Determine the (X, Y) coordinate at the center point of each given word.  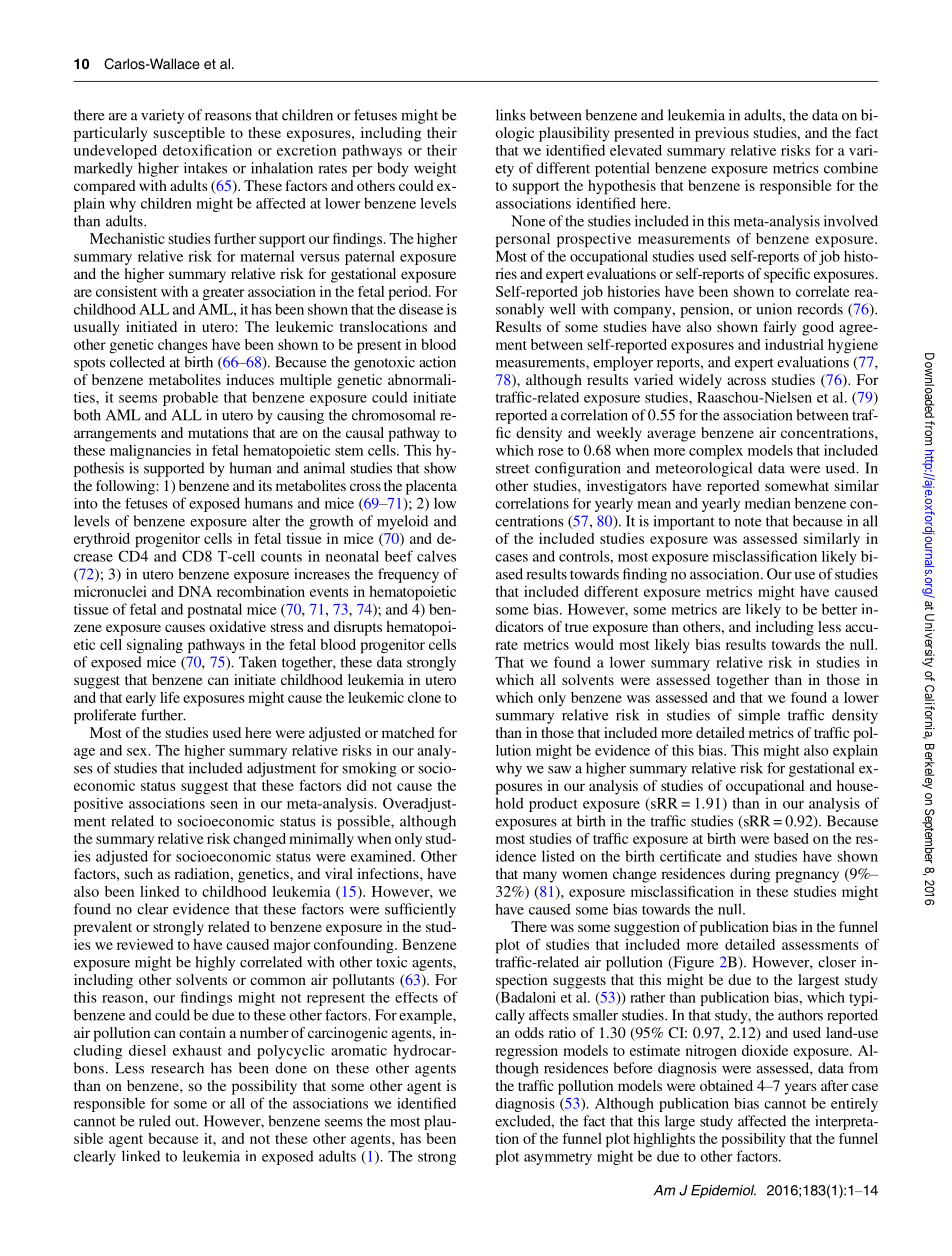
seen (224, 805)
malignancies (150, 452)
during (750, 875)
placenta (431, 487)
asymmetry (558, 1158)
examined (382, 856)
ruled (155, 1121)
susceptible (189, 134)
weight (435, 169)
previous (722, 134)
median (768, 503)
